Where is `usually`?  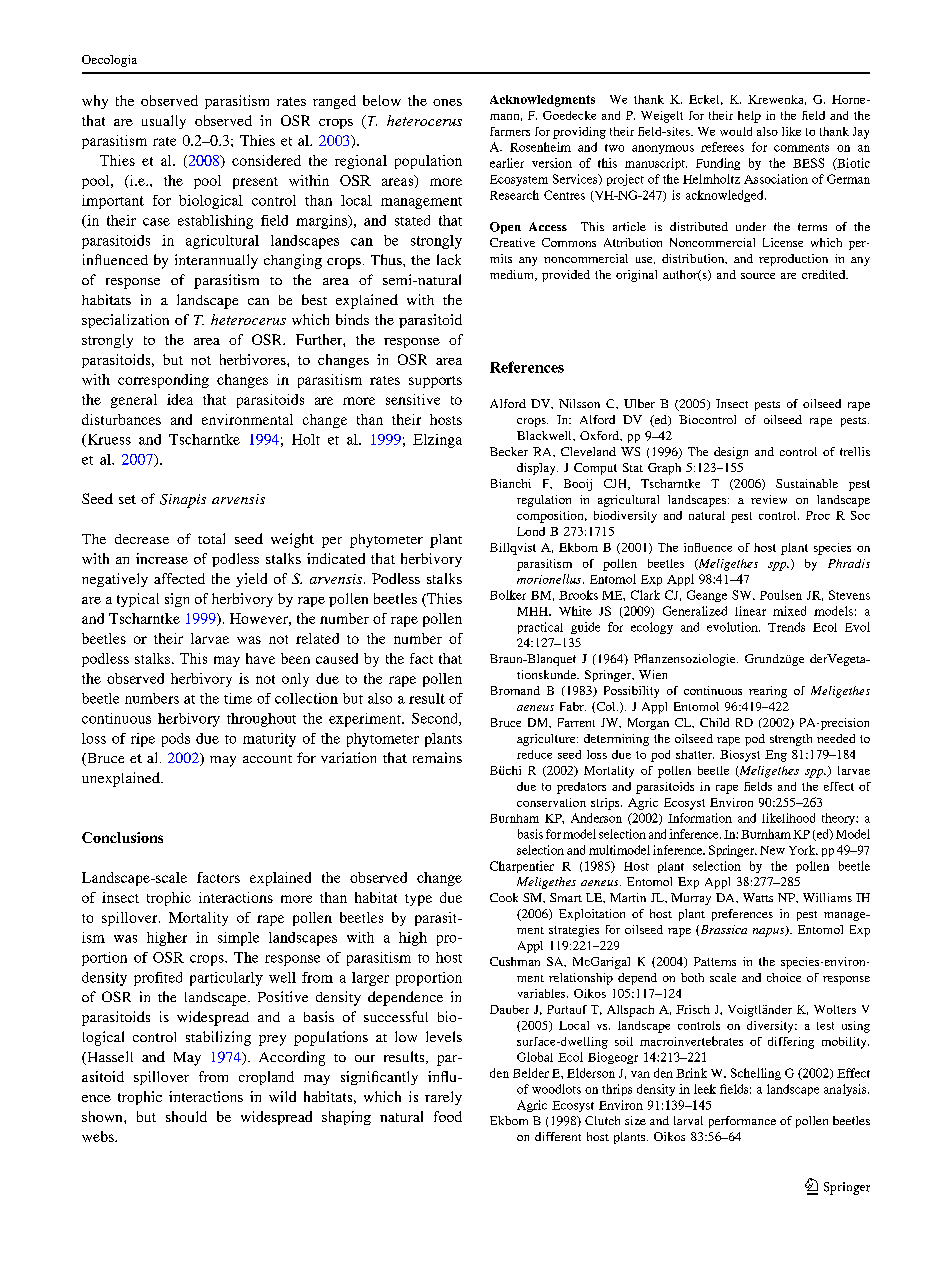 usually is located at coordinates (164, 122).
